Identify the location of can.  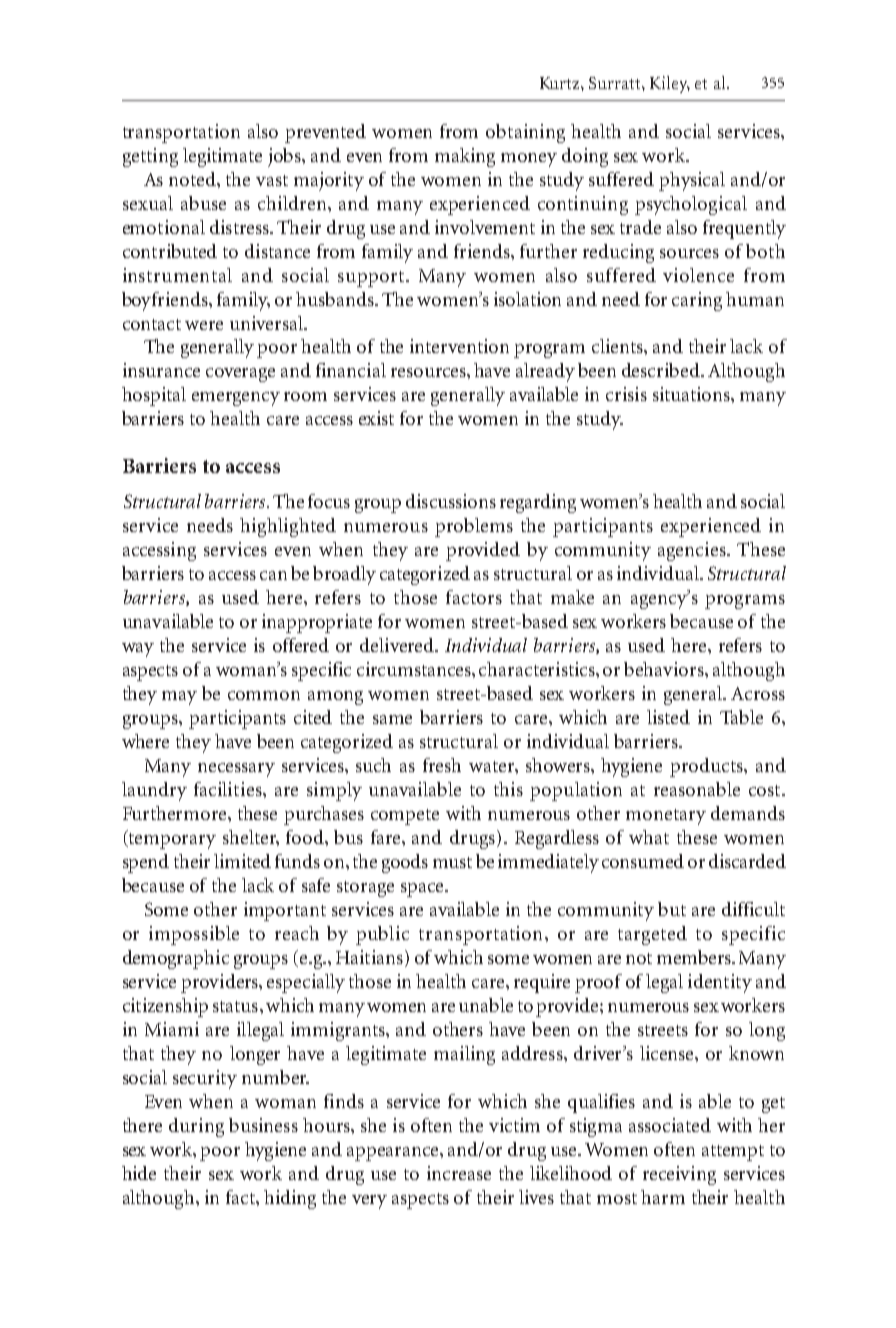
(273, 575).
